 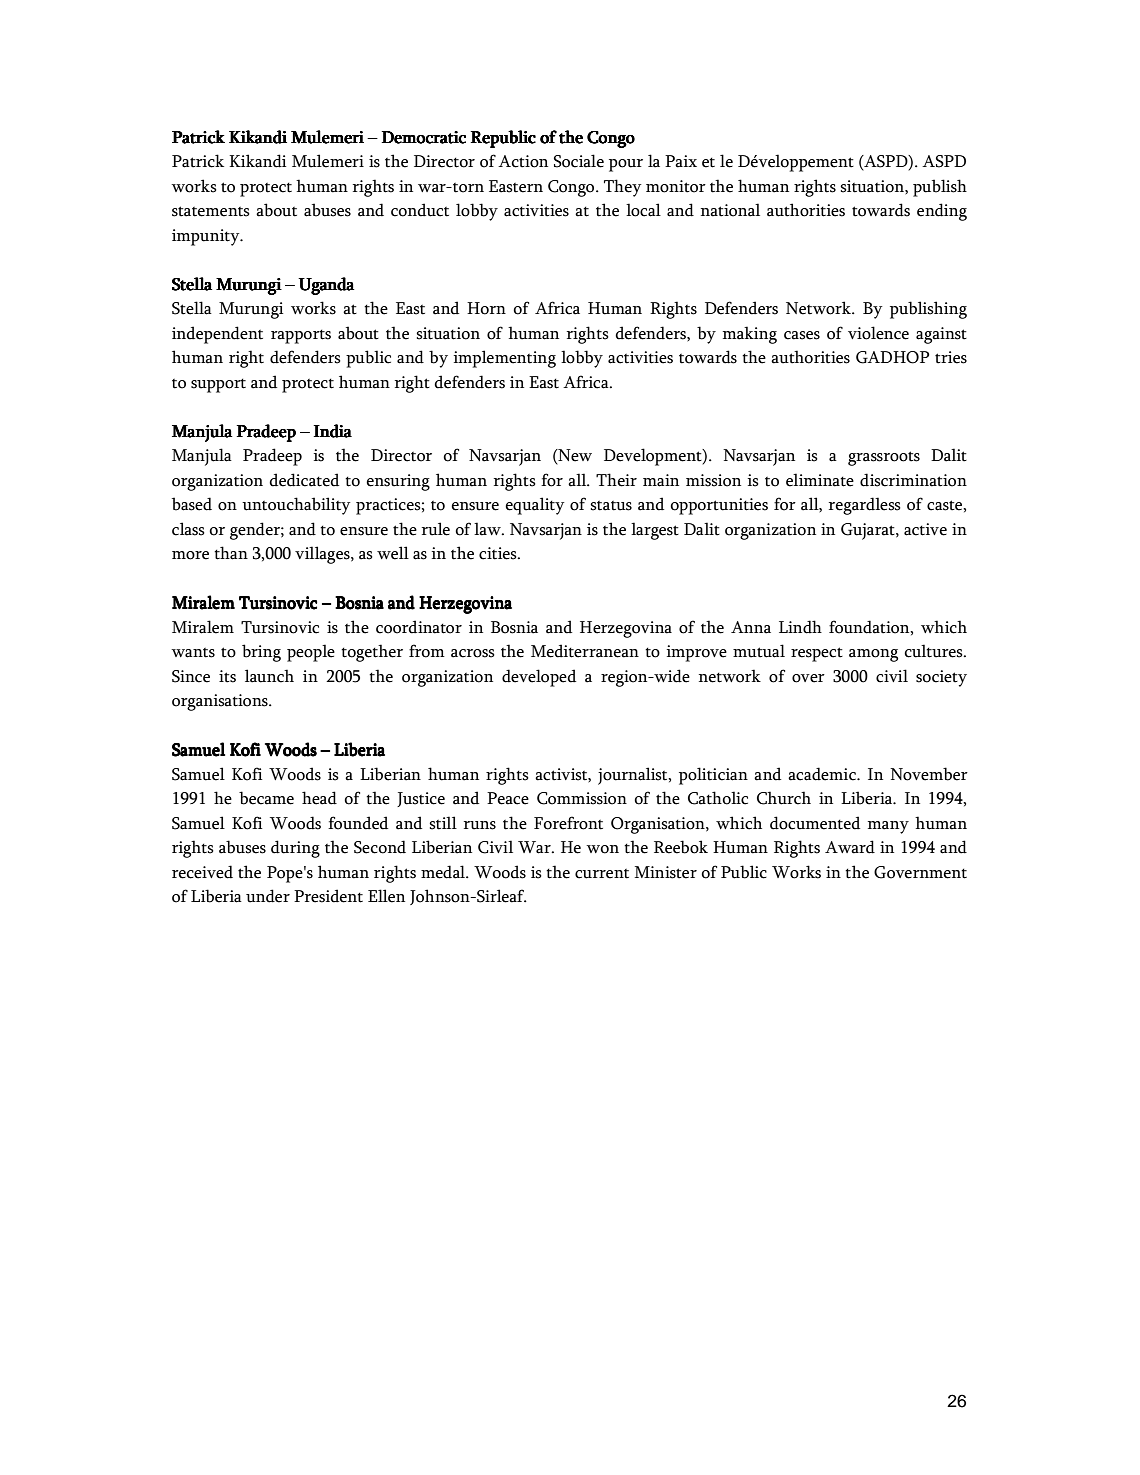 I want to click on untouchability, so click(x=296, y=506).
